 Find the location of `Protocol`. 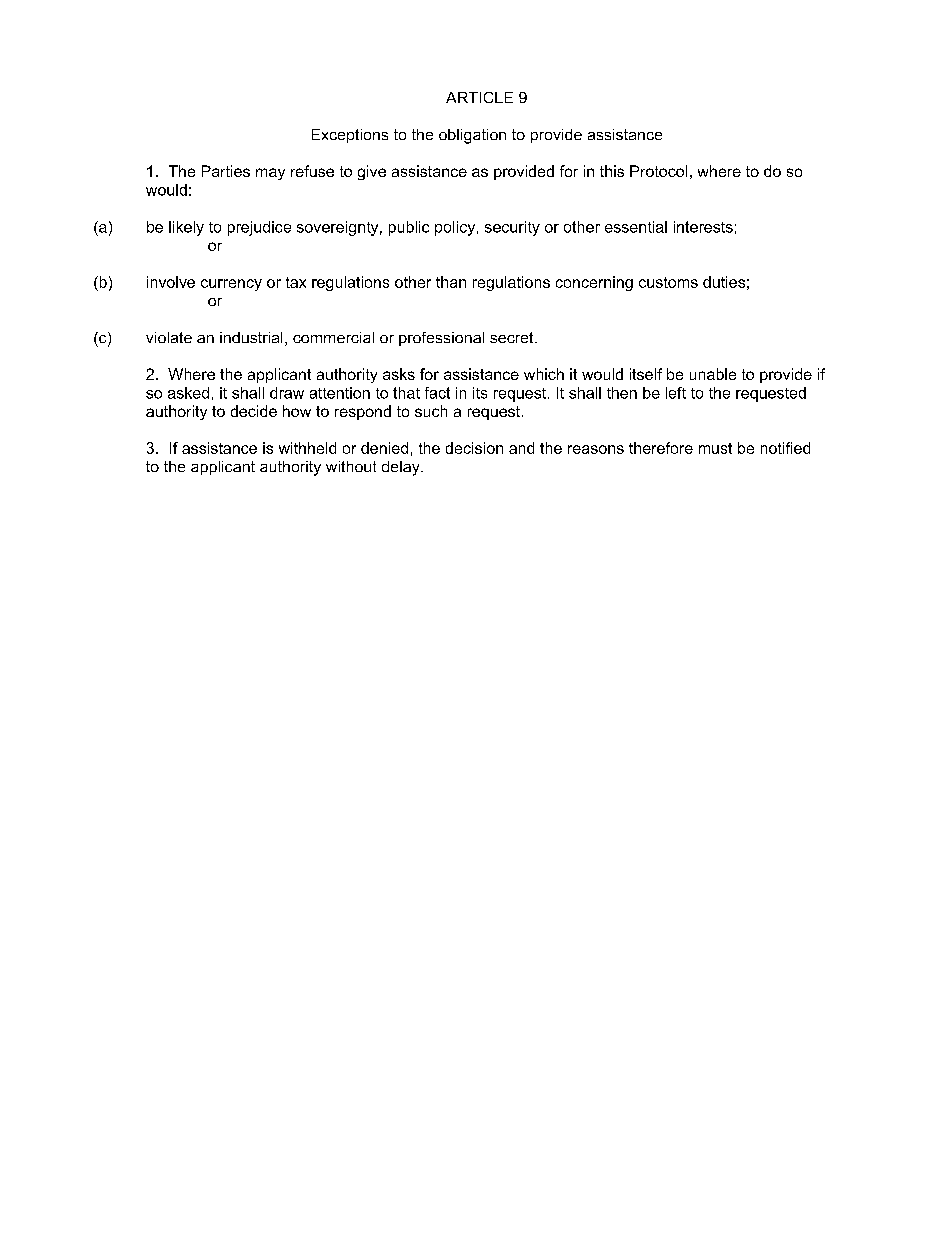

Protocol is located at coordinates (658, 171).
